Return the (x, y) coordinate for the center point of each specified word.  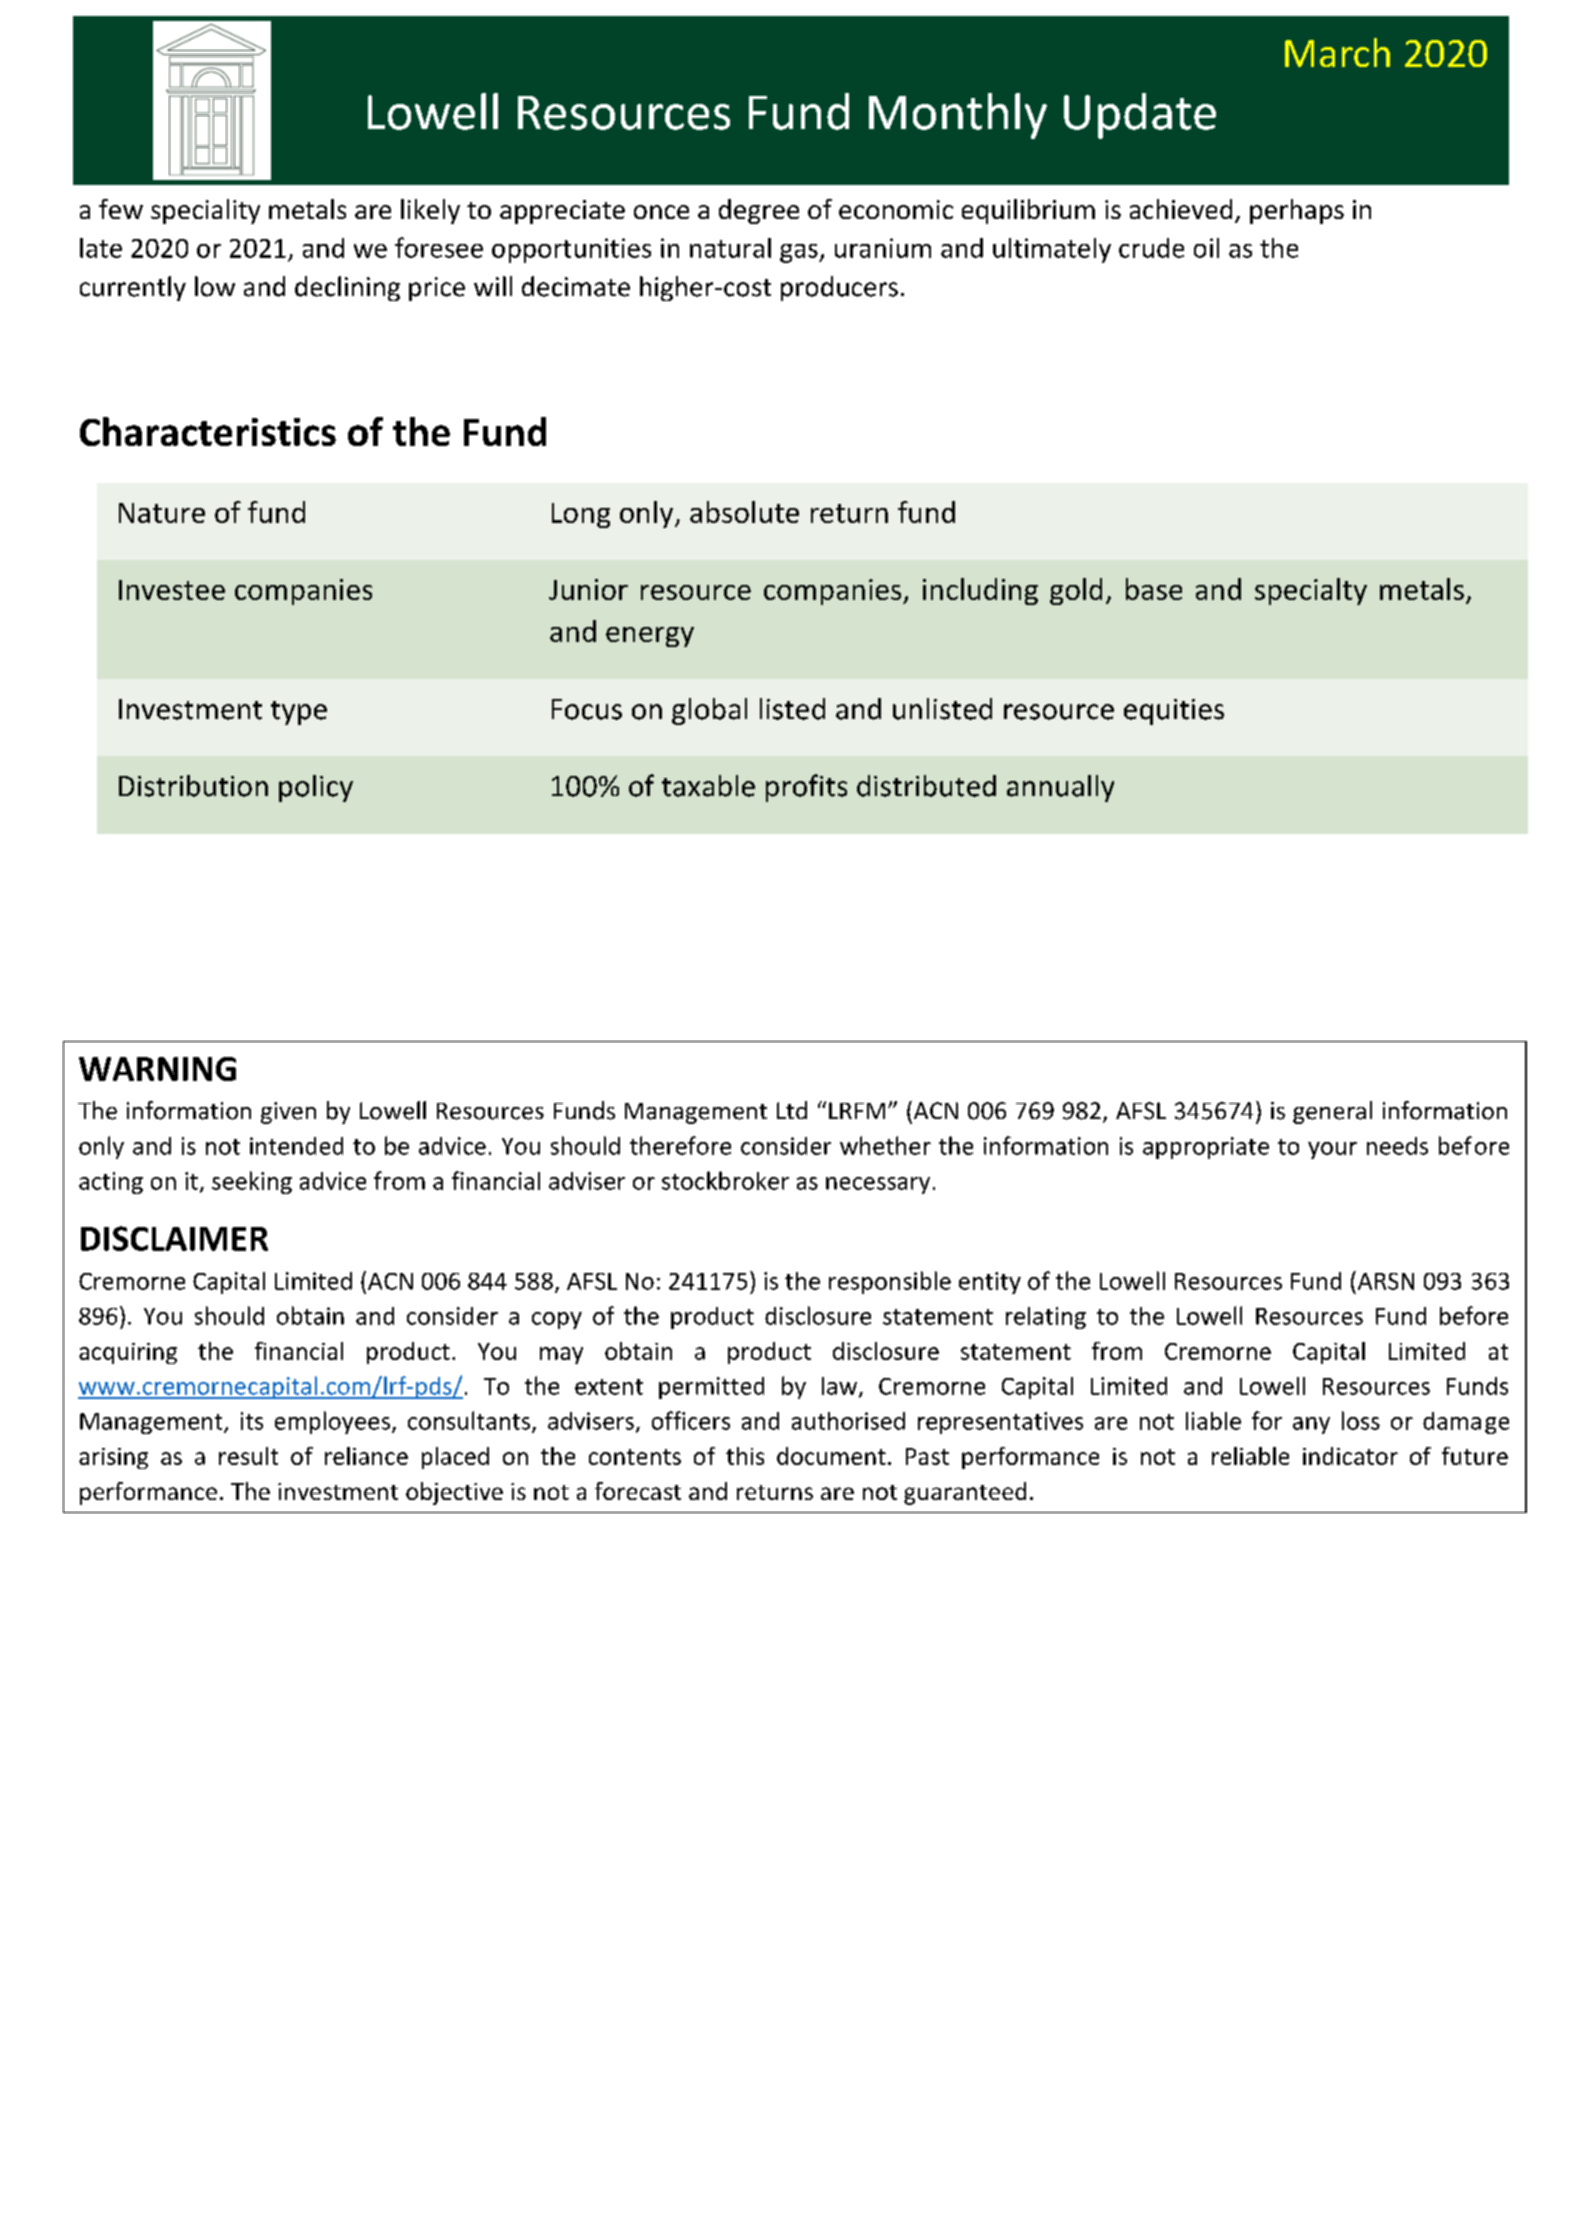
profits (806, 788)
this (745, 1456)
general (1332, 1112)
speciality (205, 211)
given (288, 1113)
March (1337, 52)
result (248, 1456)
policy (316, 788)
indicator (1350, 1456)
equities (1174, 712)
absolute (744, 512)
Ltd (792, 1110)
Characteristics (208, 431)
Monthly (958, 116)
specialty (1311, 591)
